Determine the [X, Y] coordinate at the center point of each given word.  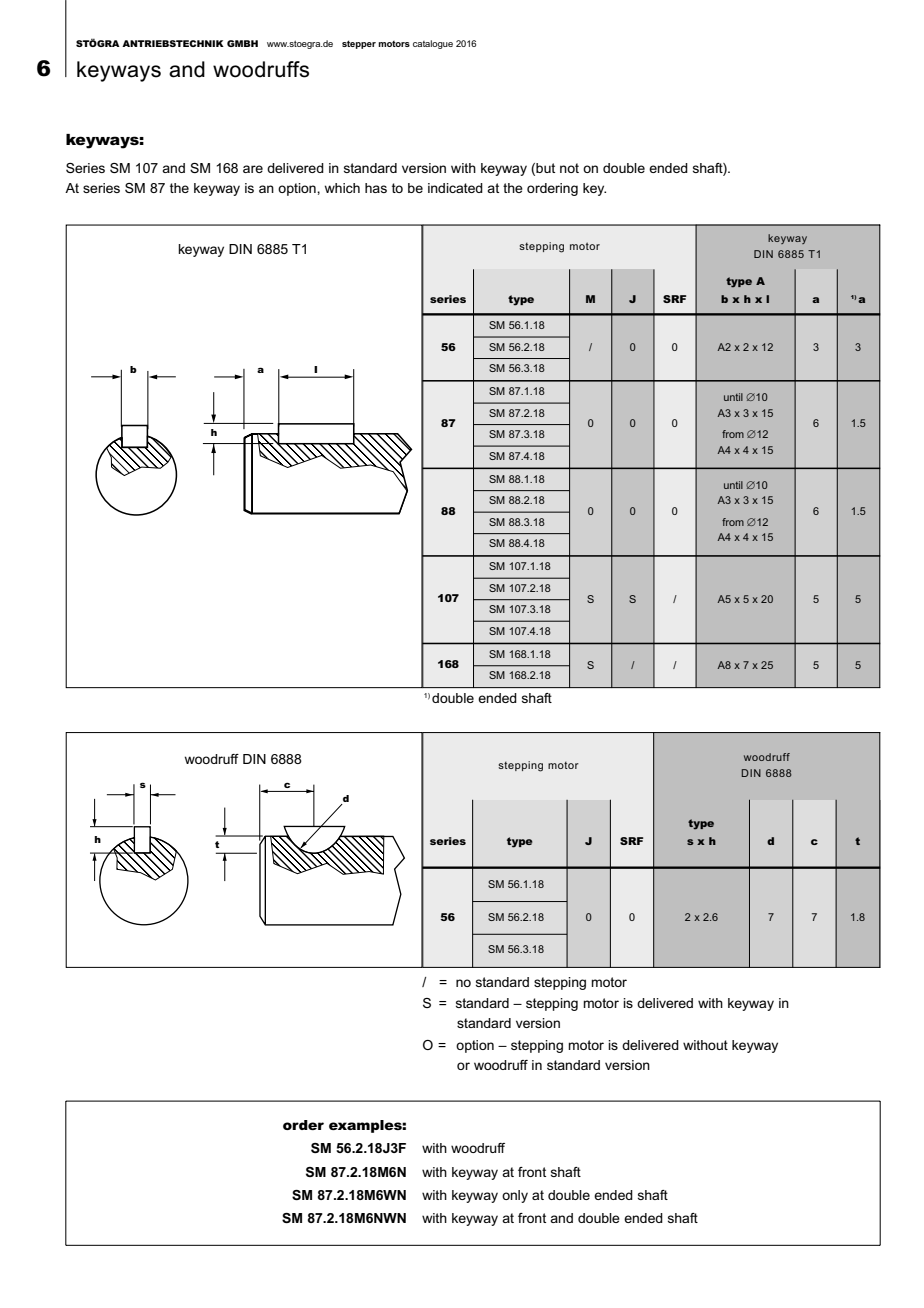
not [569, 168]
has [376, 188]
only [515, 1196]
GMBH [242, 43]
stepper [359, 44]
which [342, 188]
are [253, 169]
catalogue [433, 44]
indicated [455, 188]
